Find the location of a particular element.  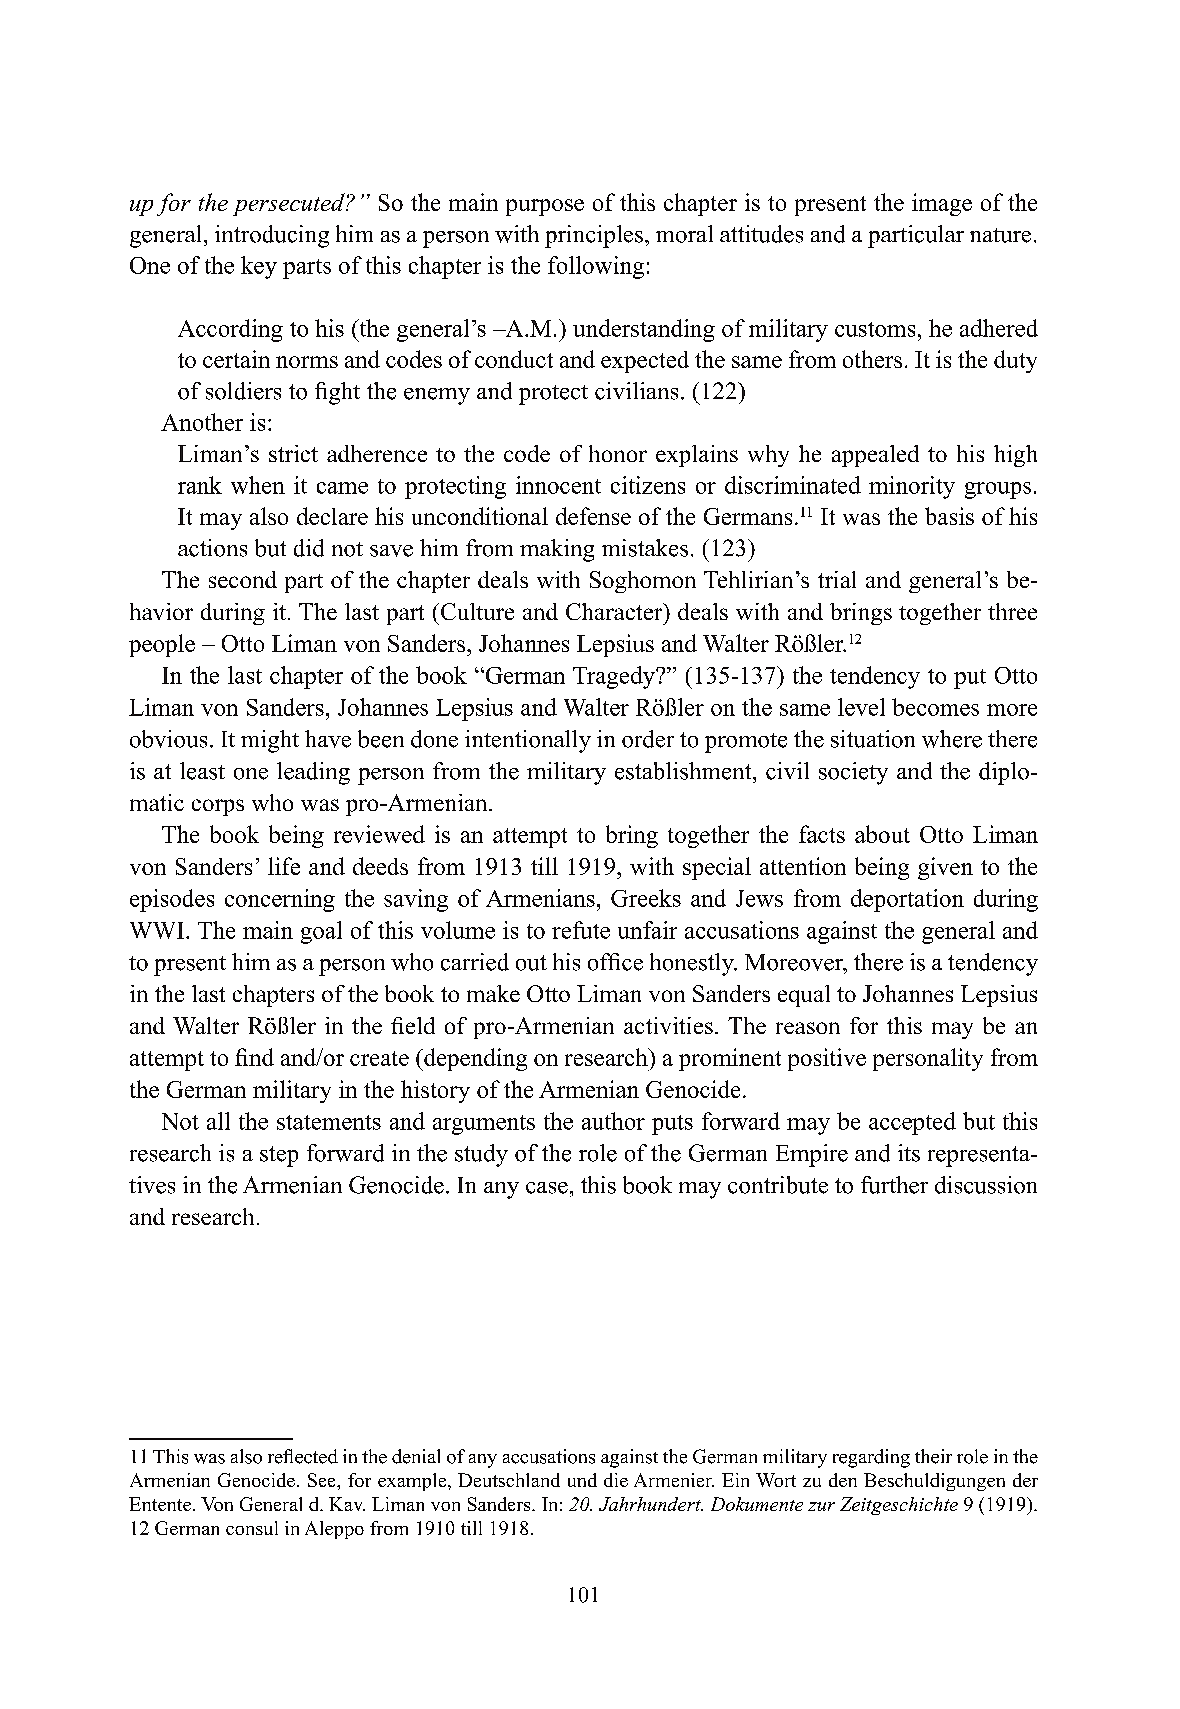

consul is located at coordinates (252, 1528).
